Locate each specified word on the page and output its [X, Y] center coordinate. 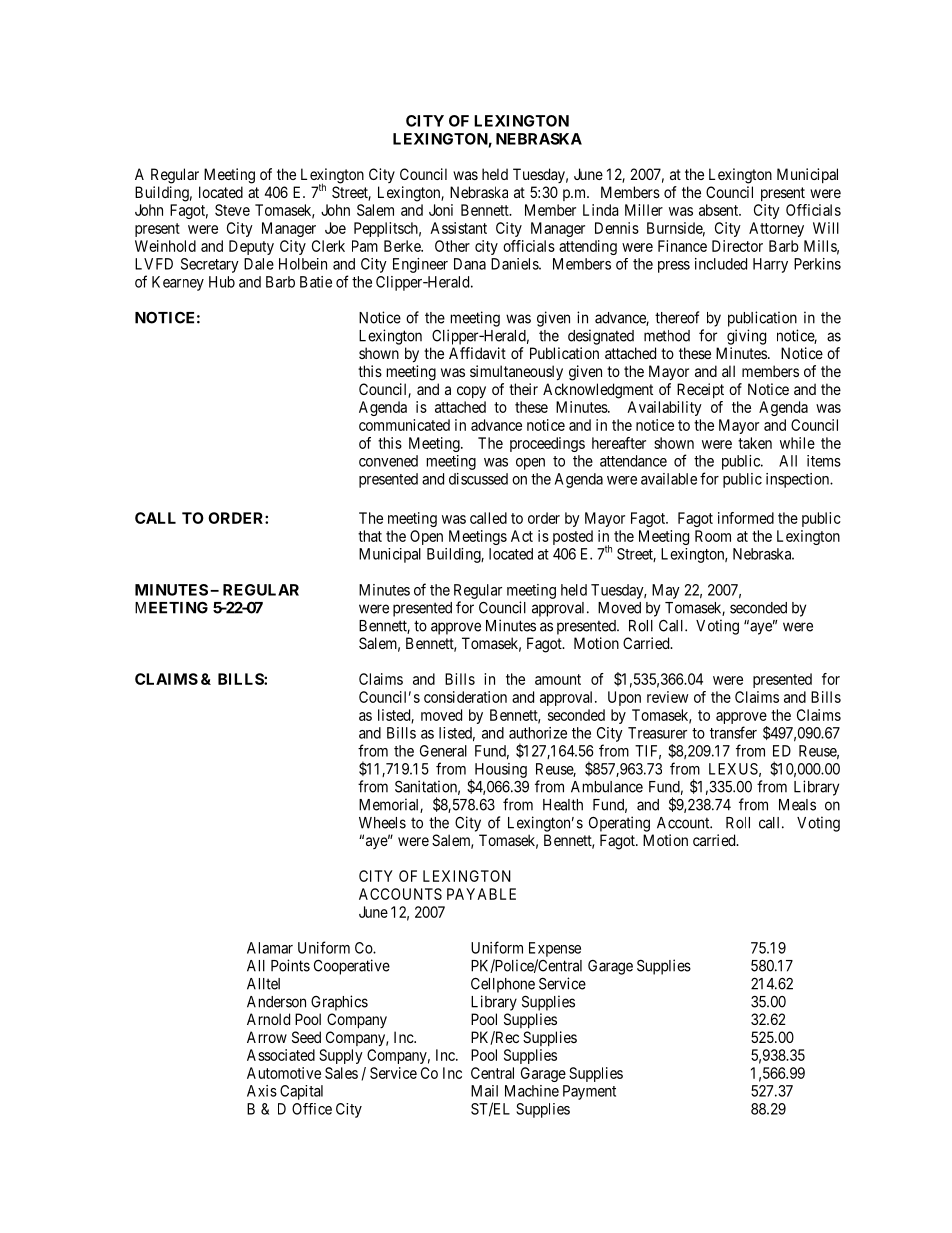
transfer [733, 732]
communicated [404, 425]
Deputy [251, 247]
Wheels [382, 823]
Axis [262, 1091]
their [523, 389]
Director [737, 246]
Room [713, 536]
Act [522, 536]
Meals [797, 805]
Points [290, 965]
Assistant [458, 228]
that [370, 536]
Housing [501, 770]
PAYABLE [481, 894]
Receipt [700, 390]
